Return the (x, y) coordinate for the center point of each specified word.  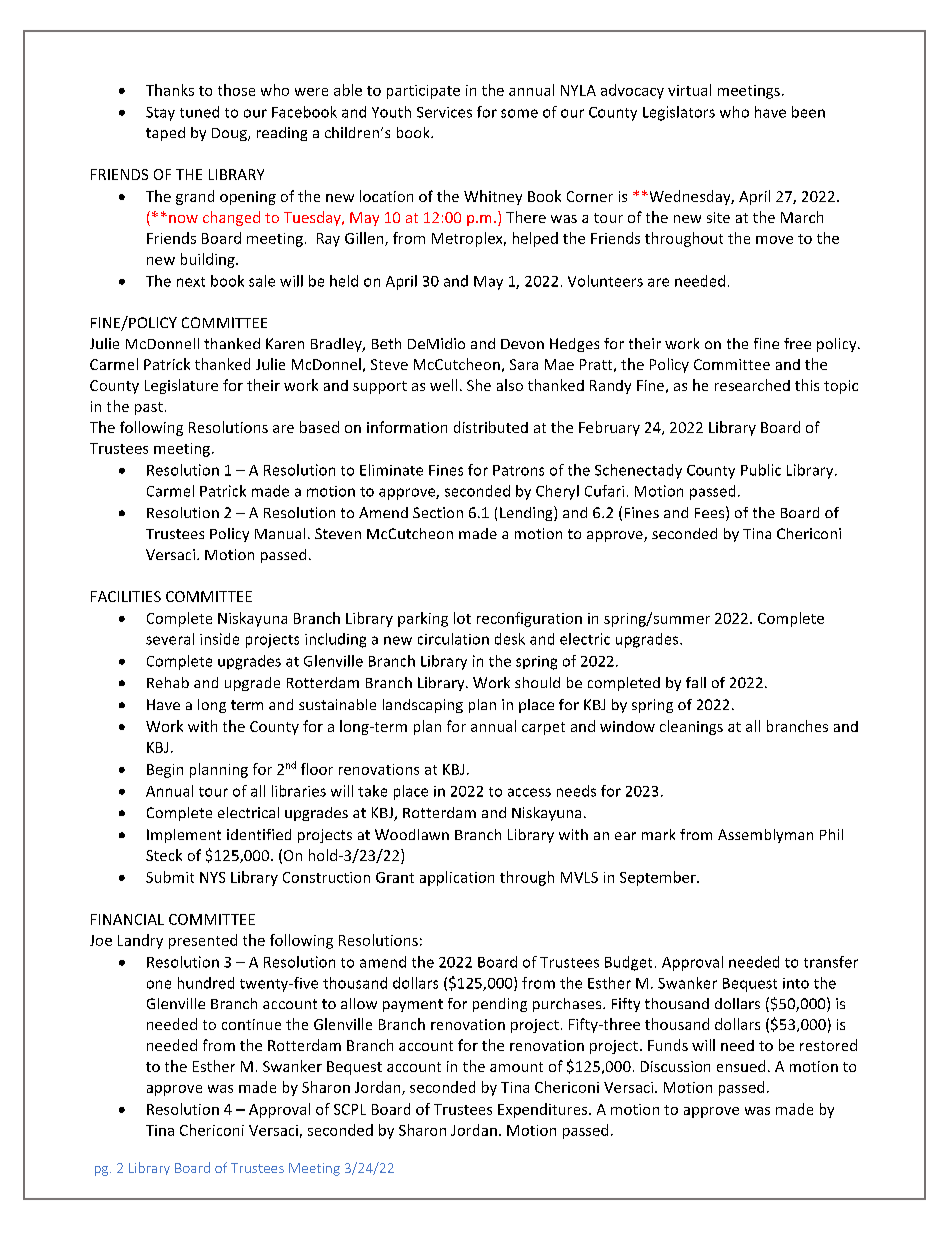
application (457, 878)
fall (696, 682)
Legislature (181, 386)
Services (444, 112)
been (808, 112)
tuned (199, 112)
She (479, 385)
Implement (184, 836)
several (170, 639)
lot (462, 618)
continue (251, 1024)
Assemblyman (765, 836)
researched (752, 385)
